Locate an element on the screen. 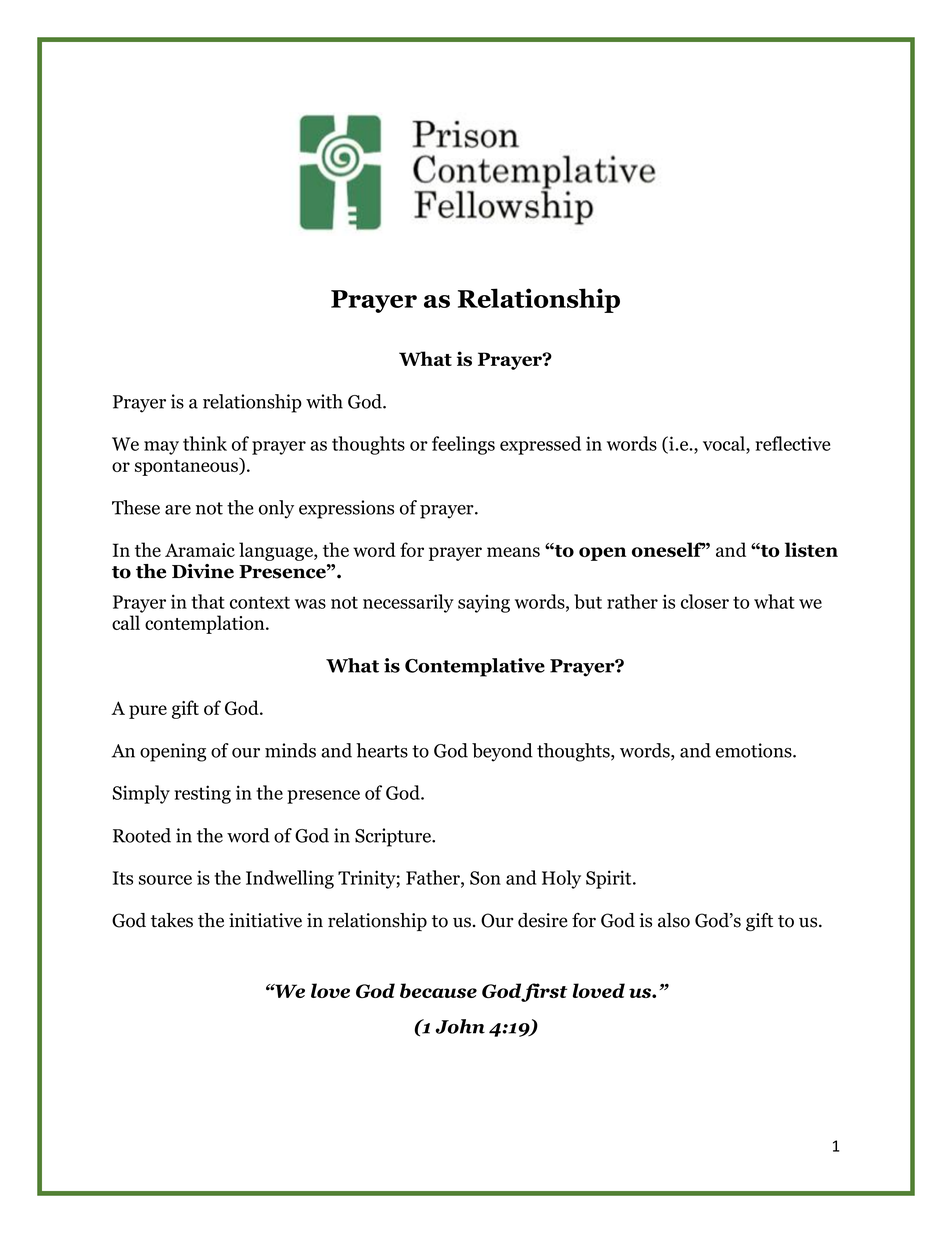  reflective is located at coordinates (793, 443).
